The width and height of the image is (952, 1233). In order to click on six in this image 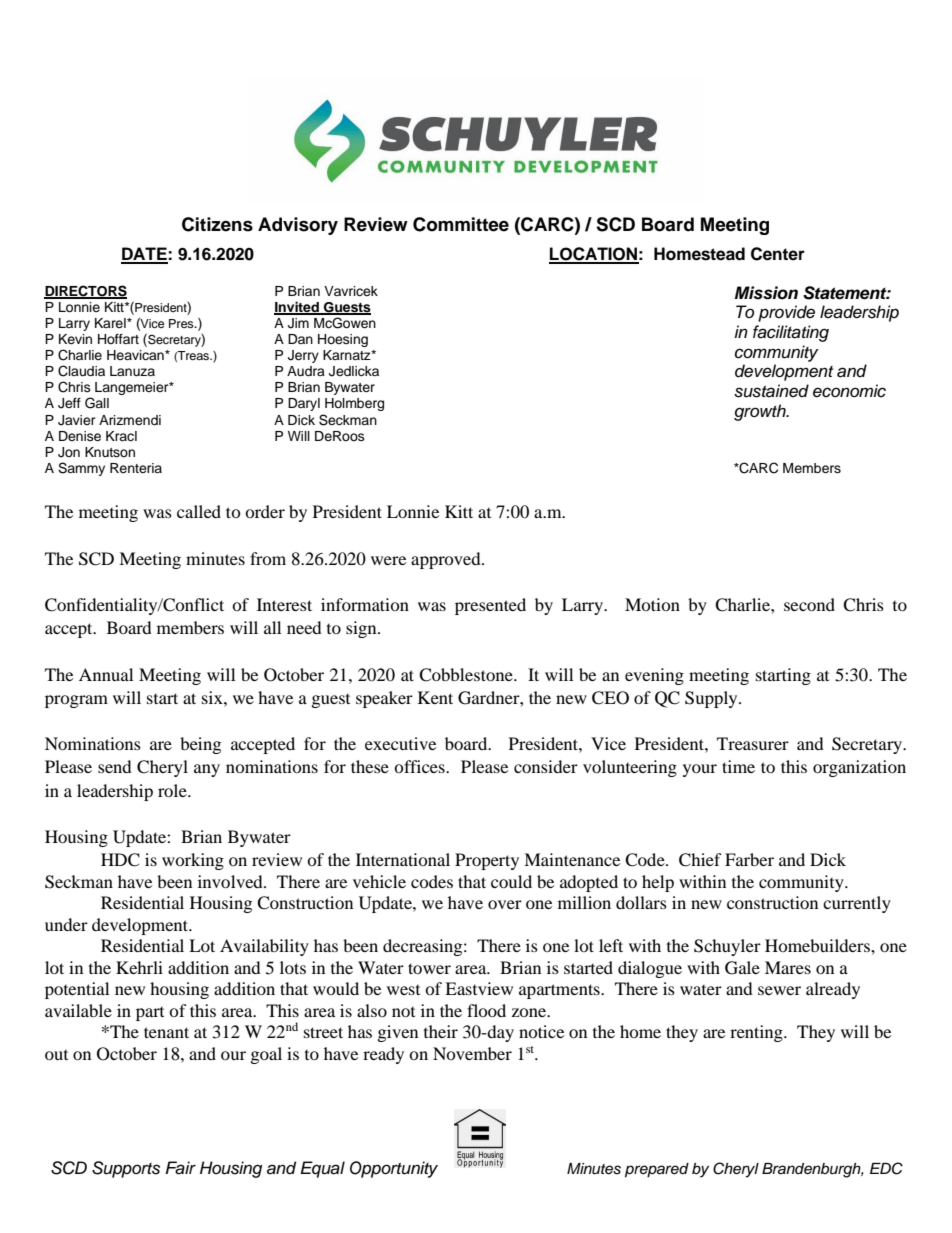, I will do `click(213, 697)`.
